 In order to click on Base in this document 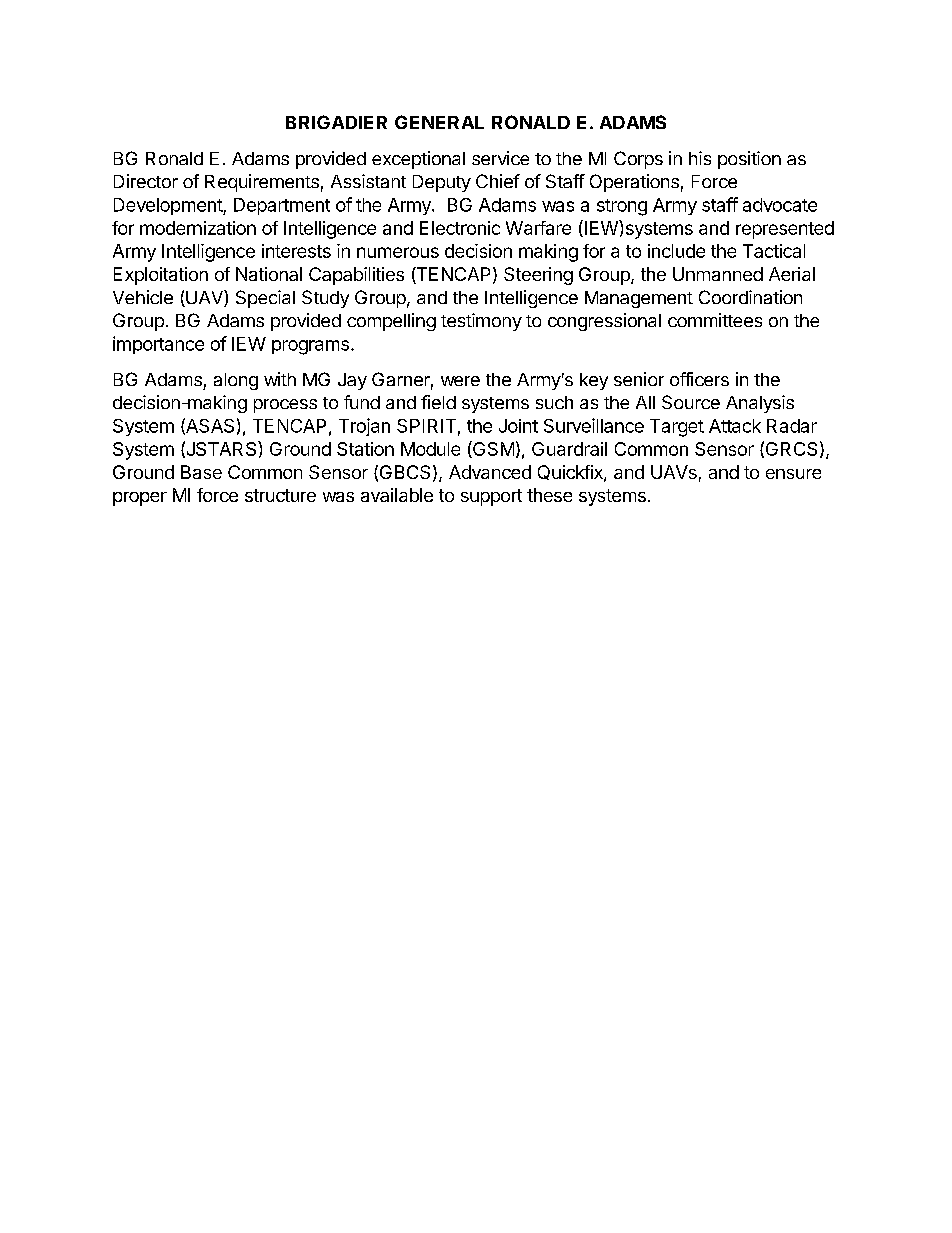, I will do `click(201, 472)`.
